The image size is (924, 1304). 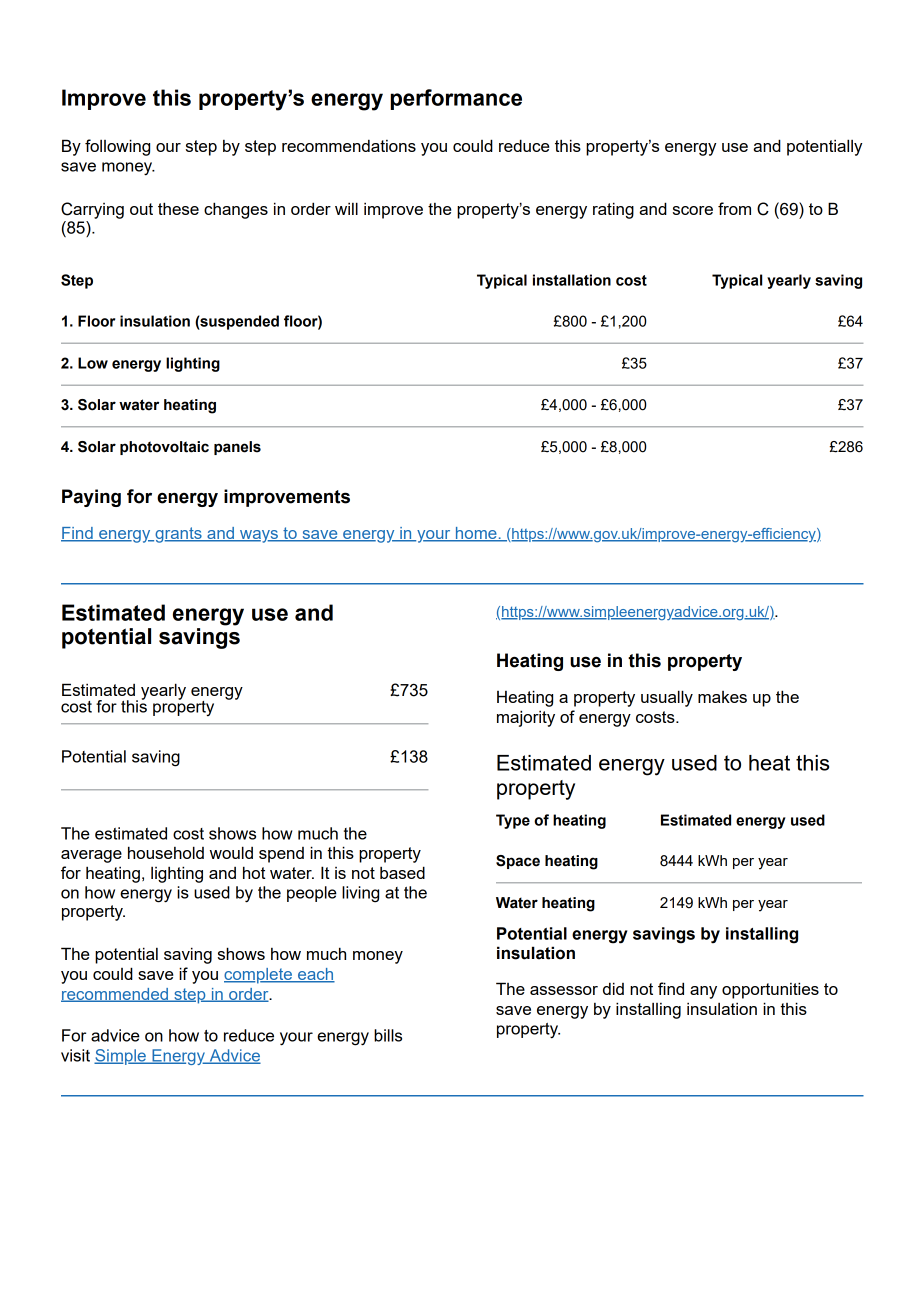 I want to click on installation, so click(x=572, y=280).
